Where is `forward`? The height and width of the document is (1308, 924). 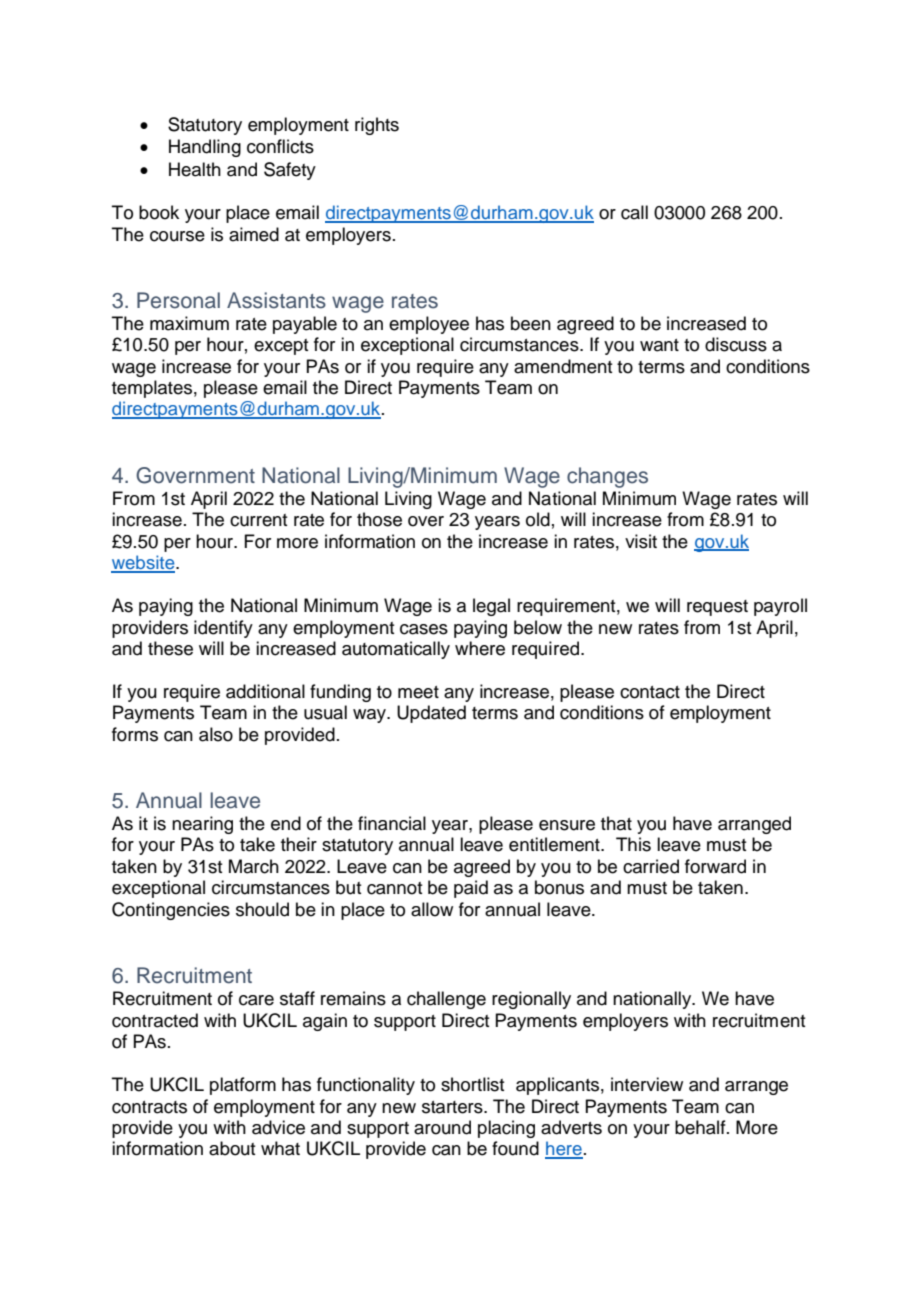 forward is located at coordinates (715, 866).
